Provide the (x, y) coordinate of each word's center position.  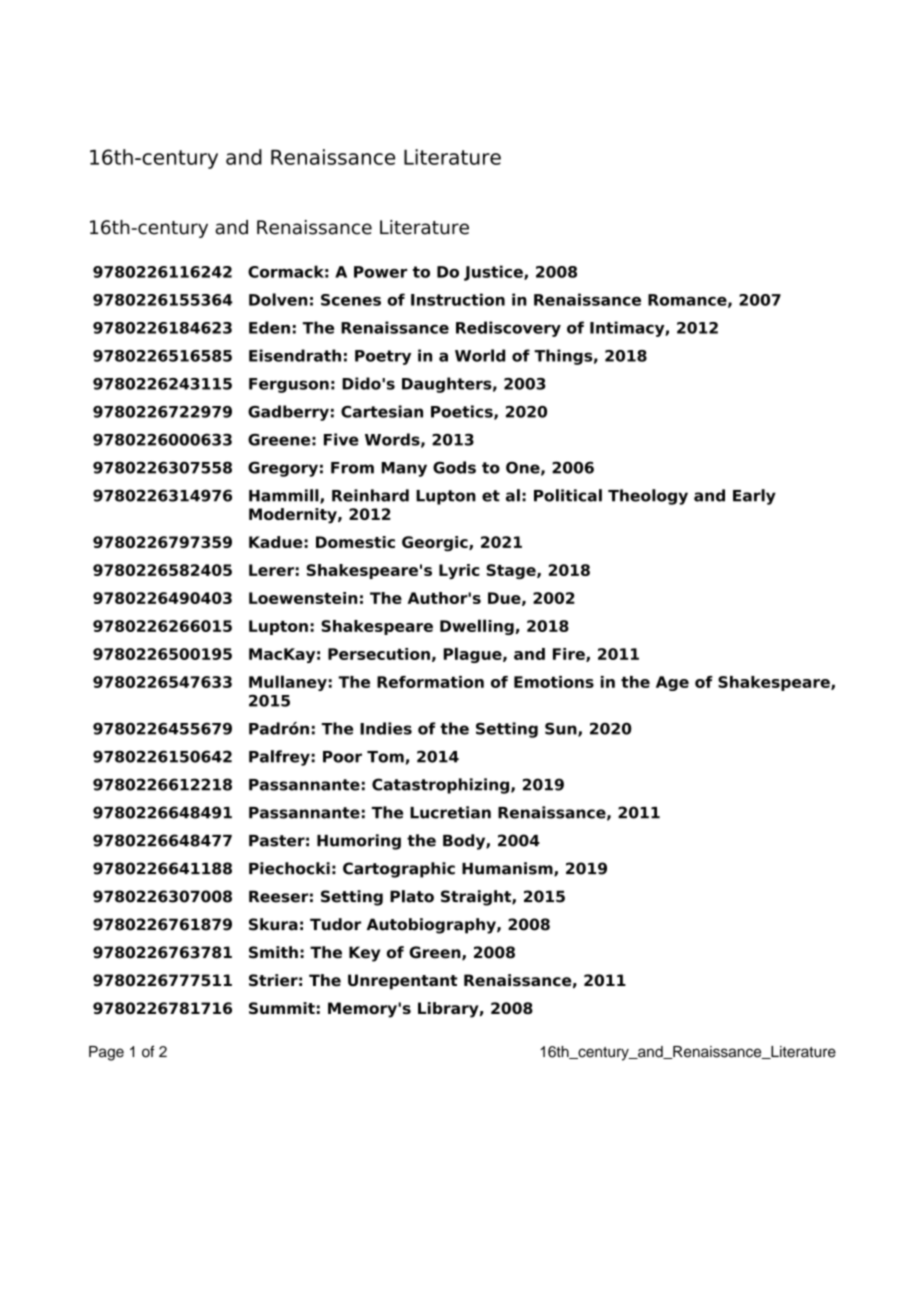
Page (106, 1053)
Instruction (458, 299)
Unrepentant (403, 982)
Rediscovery (508, 329)
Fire (570, 655)
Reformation (430, 682)
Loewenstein (303, 598)
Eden (269, 327)
